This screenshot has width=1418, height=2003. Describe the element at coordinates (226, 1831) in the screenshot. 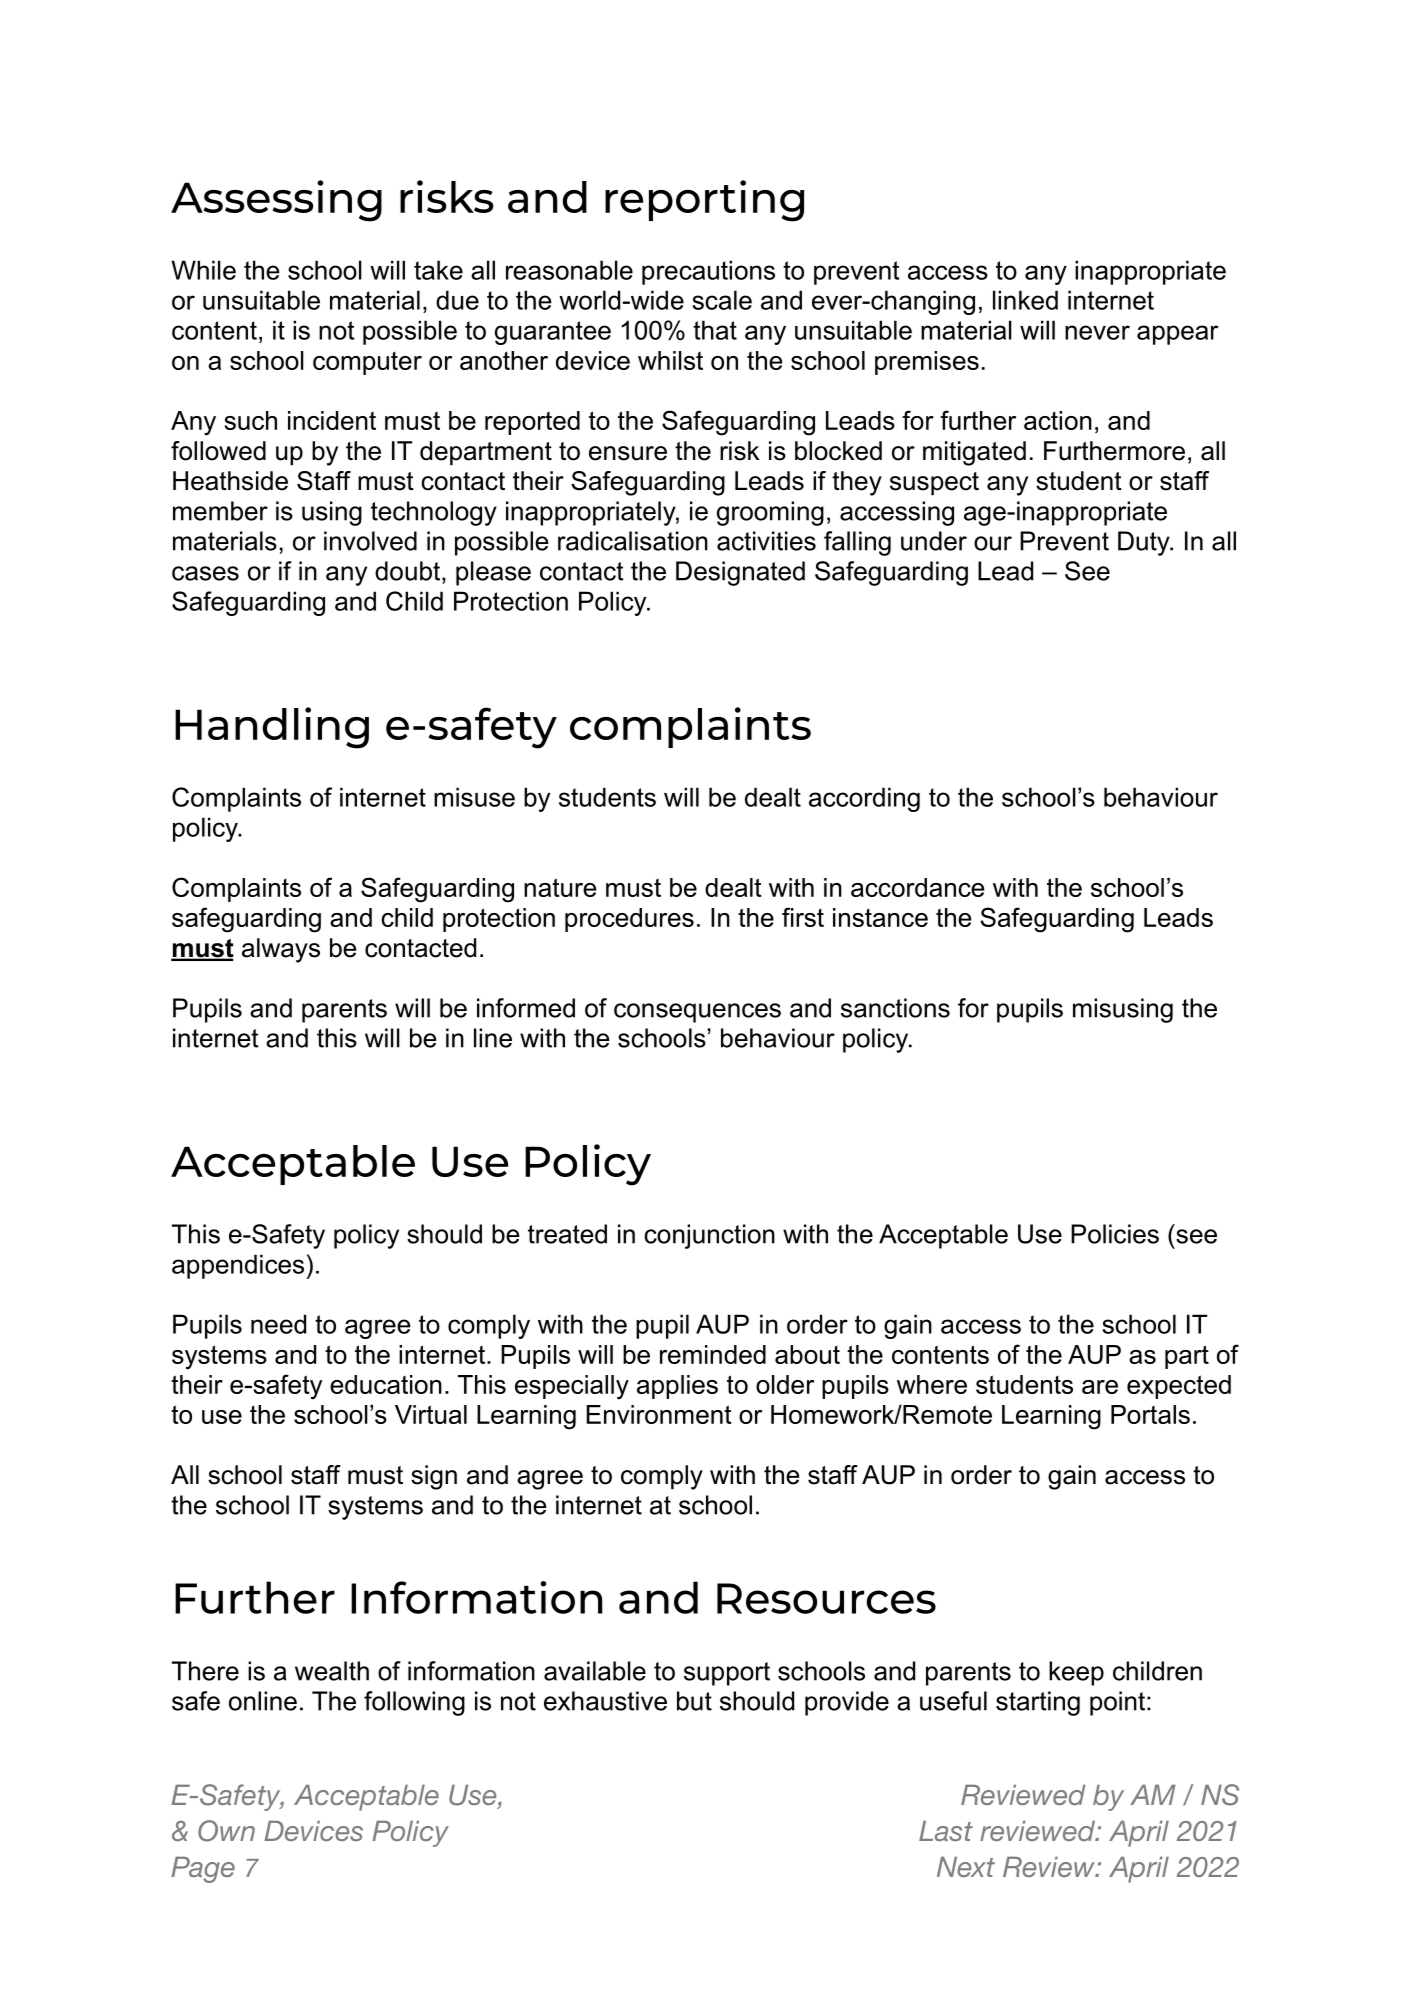

I see `Own` at that location.
